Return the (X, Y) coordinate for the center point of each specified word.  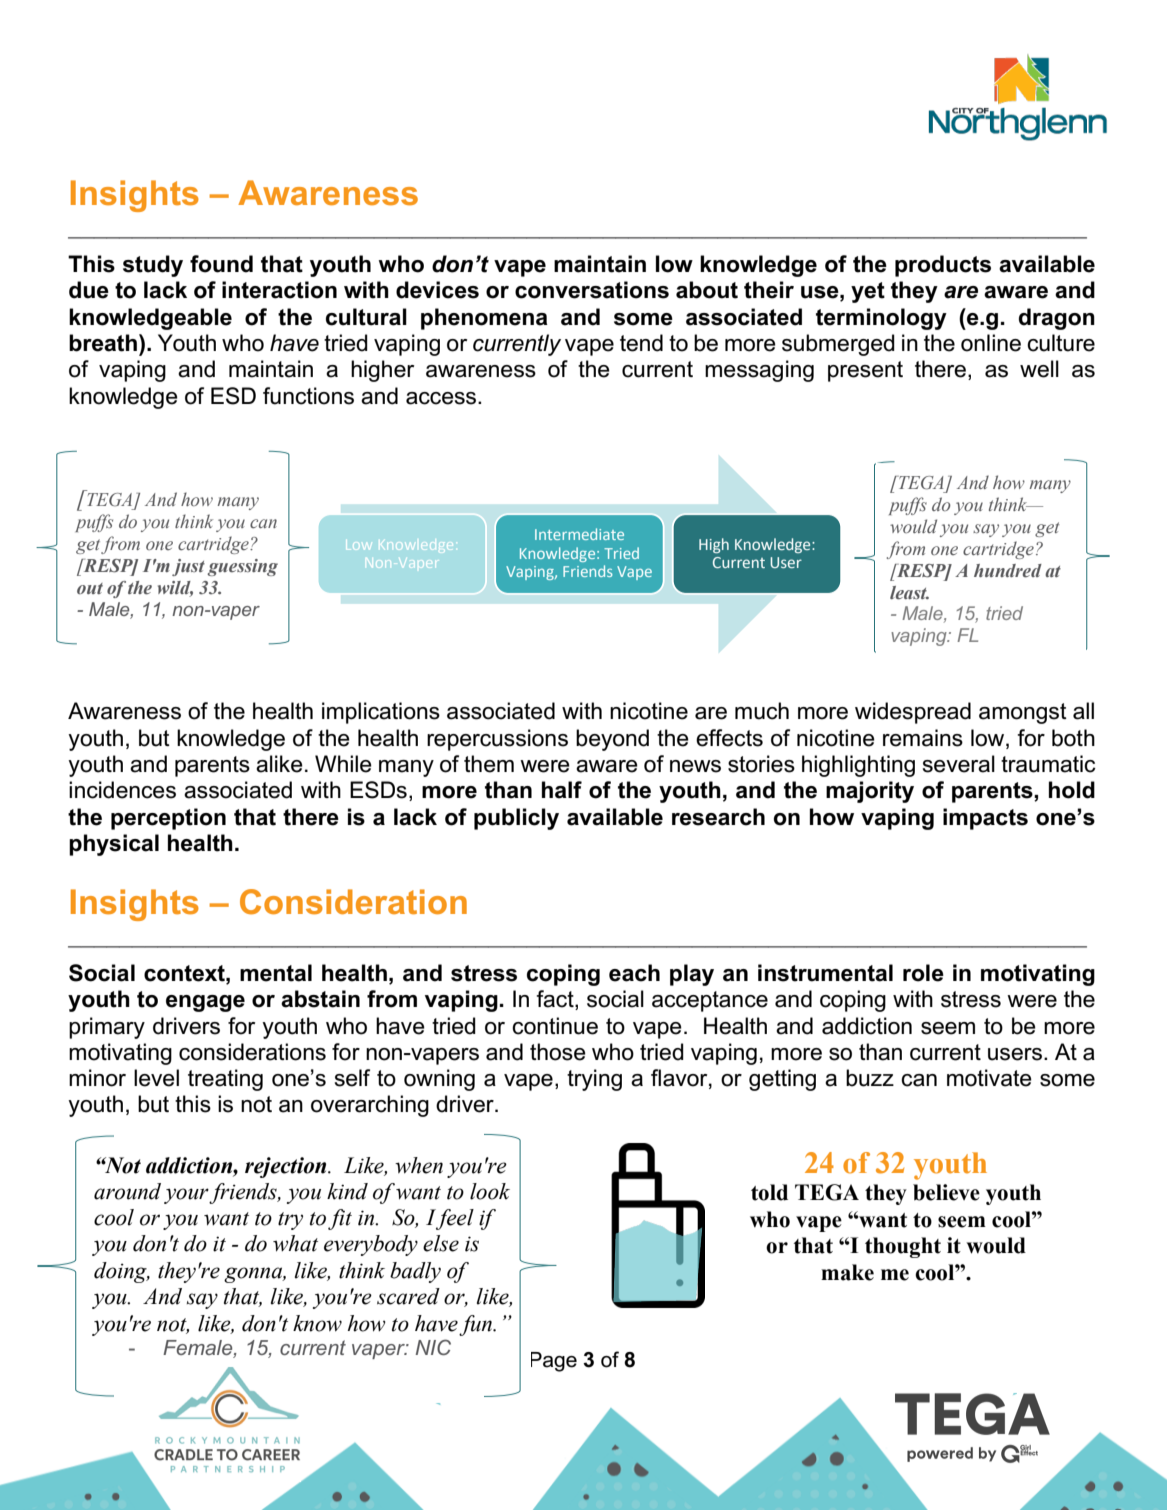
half (562, 790)
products (943, 266)
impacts (985, 819)
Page (554, 1362)
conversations (592, 290)
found (221, 264)
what (295, 1243)
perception (168, 819)
